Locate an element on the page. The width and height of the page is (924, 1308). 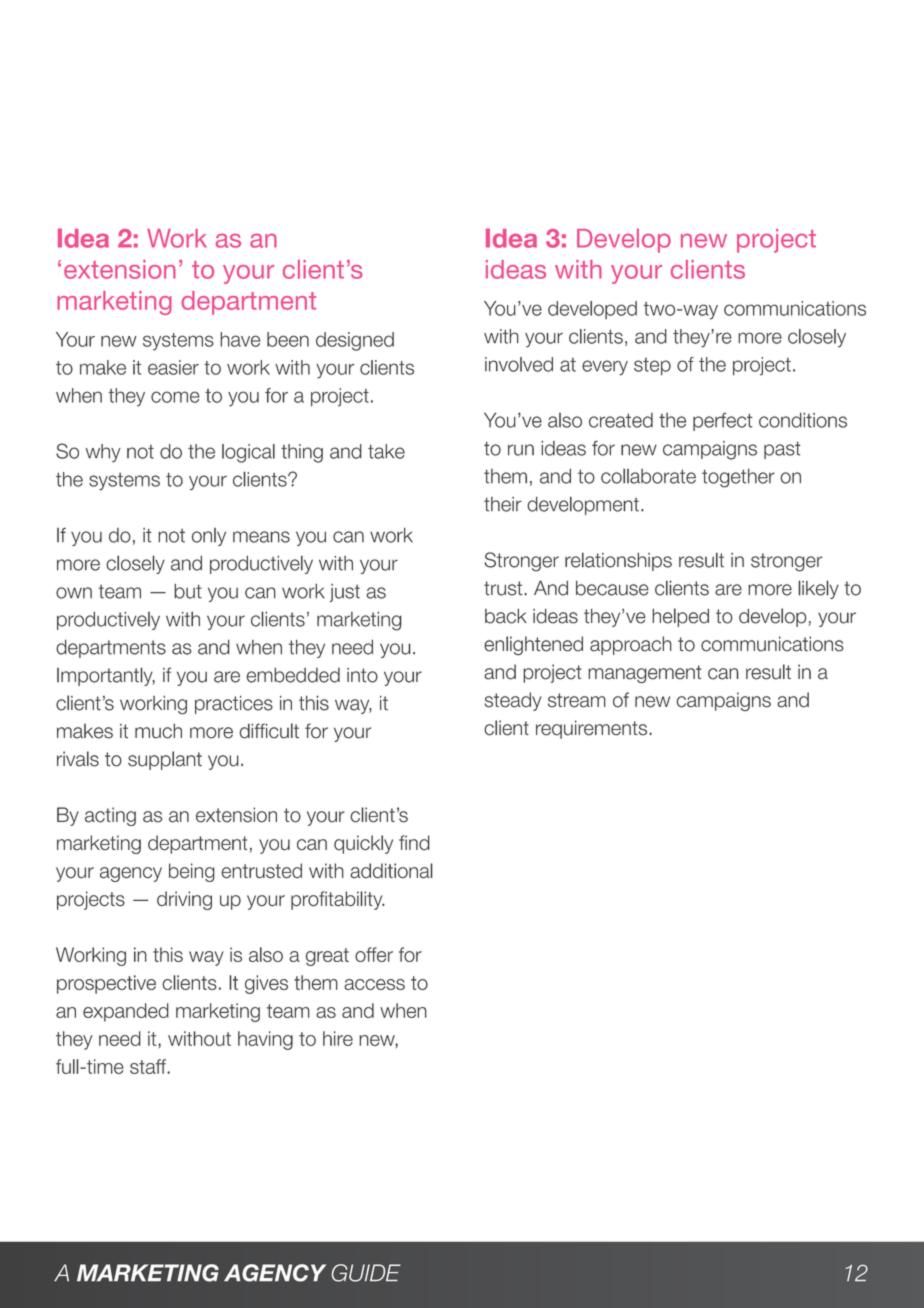
Importantly is located at coordinates (106, 676).
